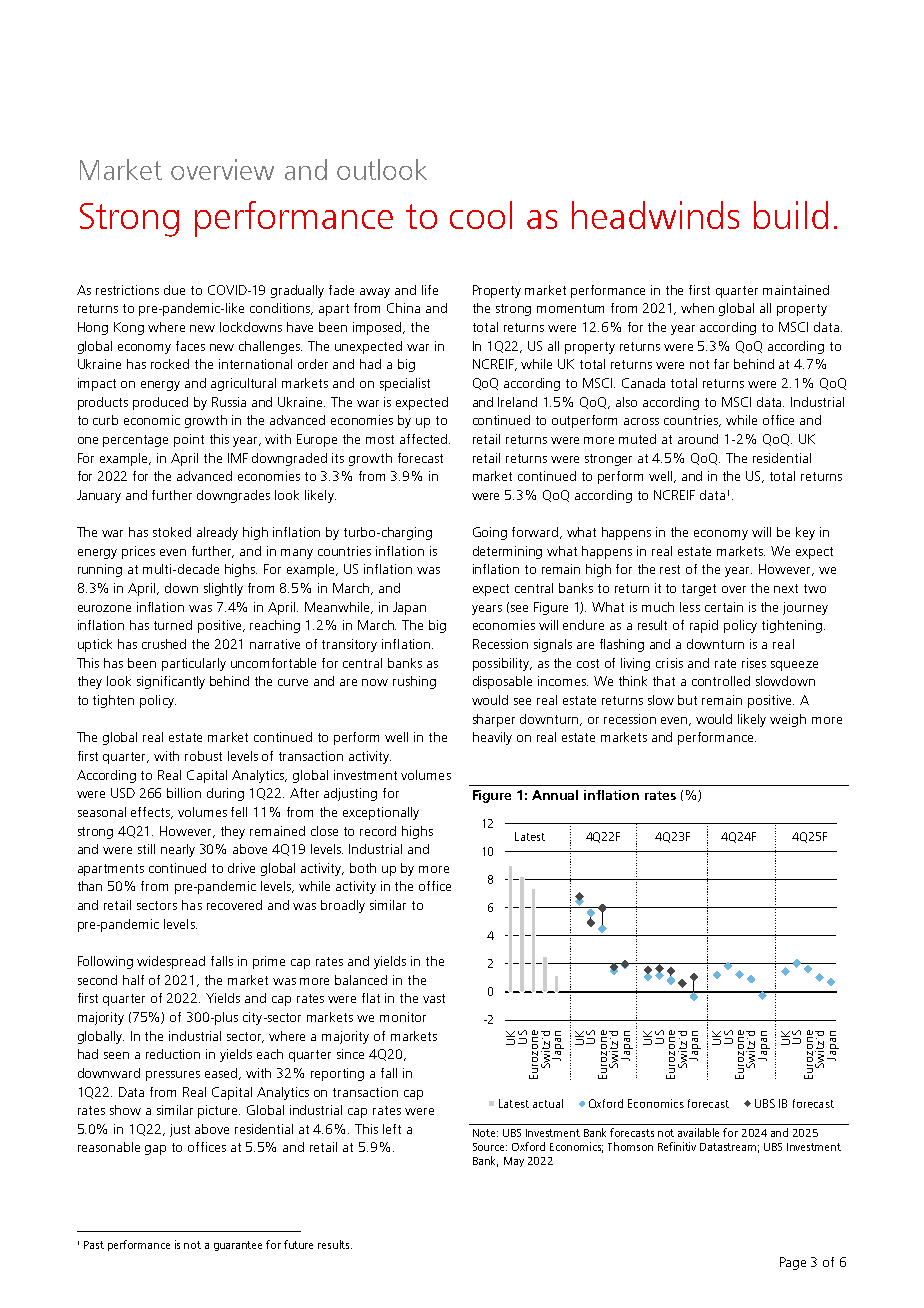 The image size is (924, 1308). I want to click on heavily, so click(492, 738).
